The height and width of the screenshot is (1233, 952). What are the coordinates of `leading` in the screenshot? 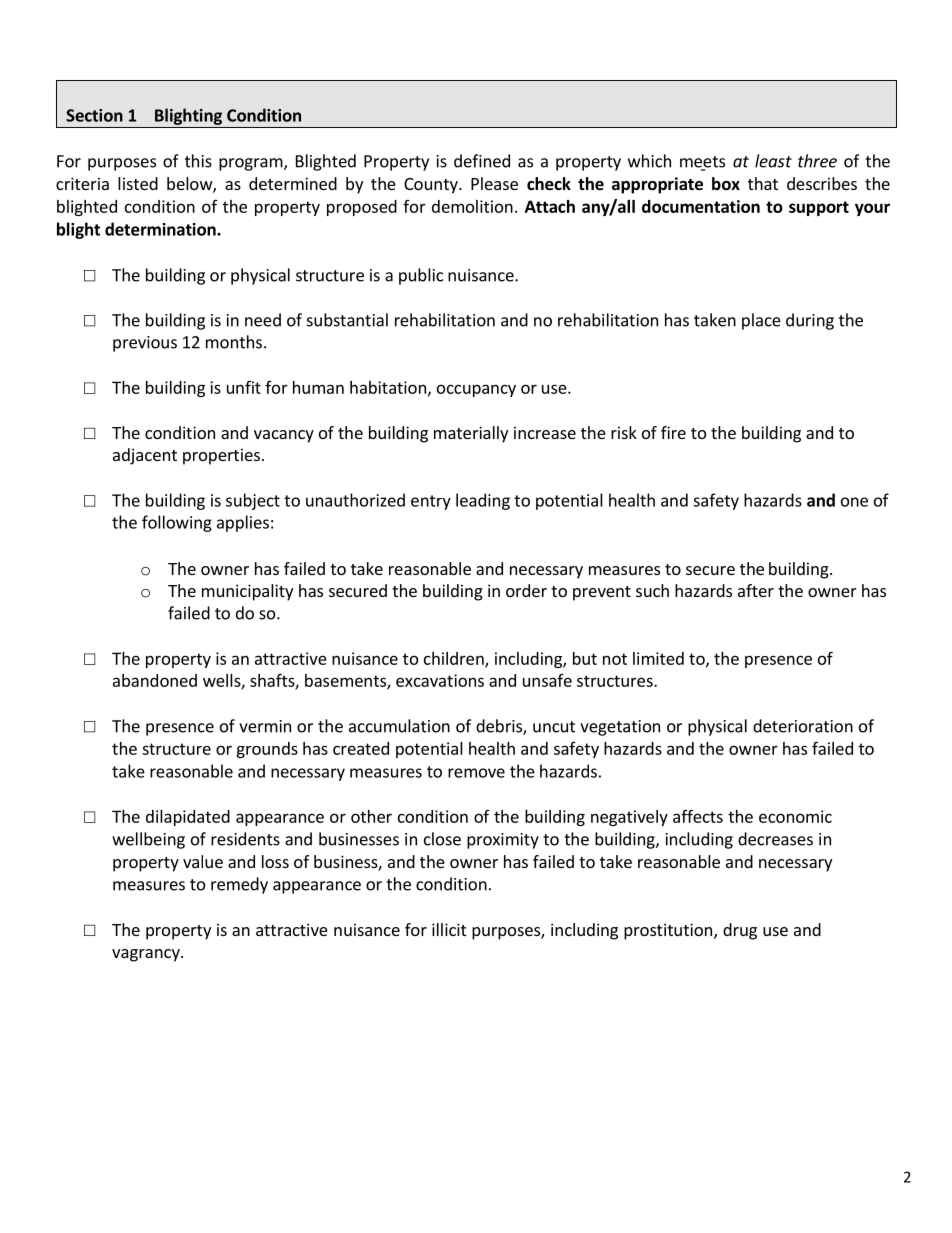 It's located at (483, 501).
